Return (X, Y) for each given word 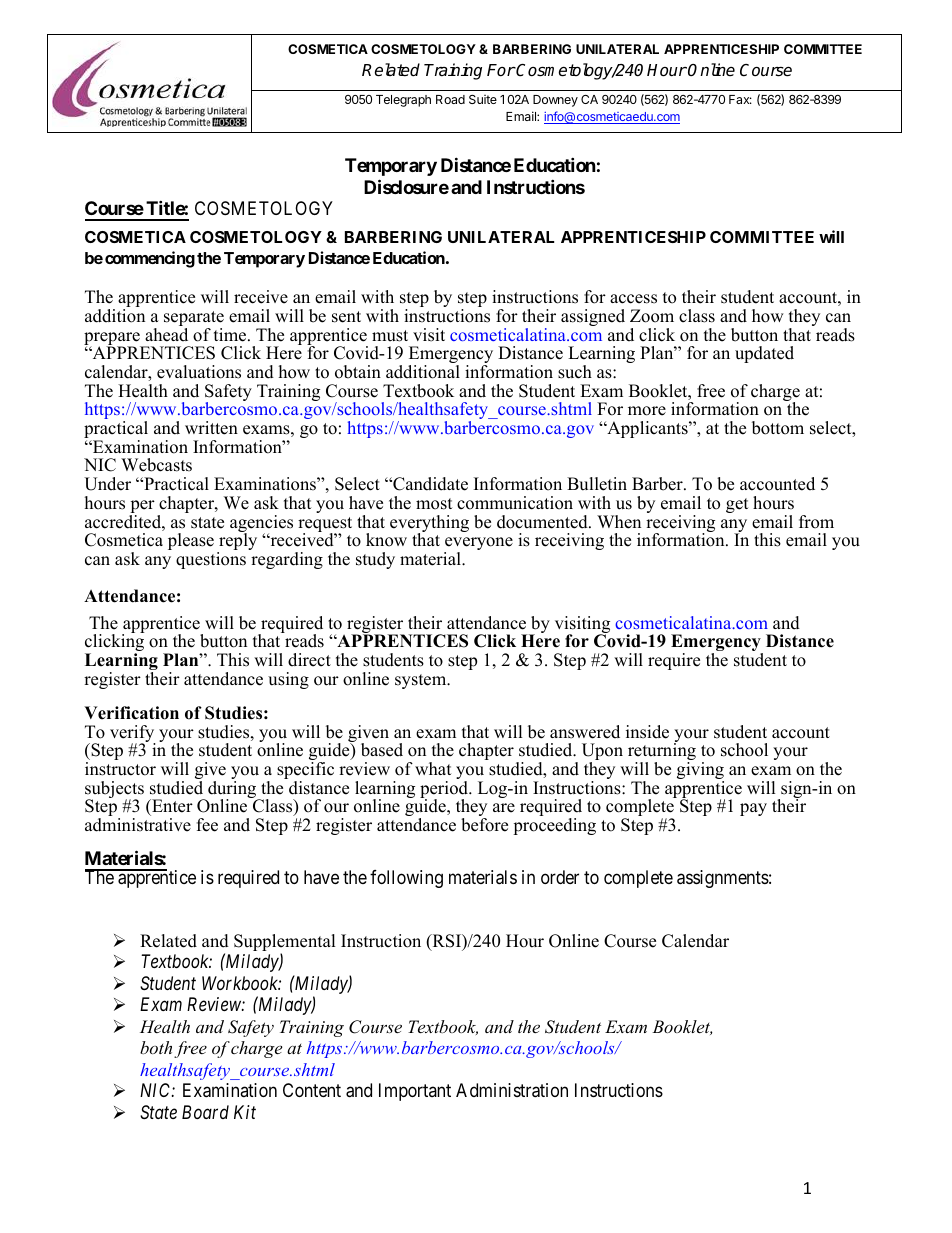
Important (415, 1092)
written (211, 428)
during (232, 791)
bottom (778, 428)
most (434, 504)
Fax (740, 99)
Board (205, 1112)
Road (450, 99)
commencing (150, 259)
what (433, 768)
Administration (512, 1090)
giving (700, 772)
